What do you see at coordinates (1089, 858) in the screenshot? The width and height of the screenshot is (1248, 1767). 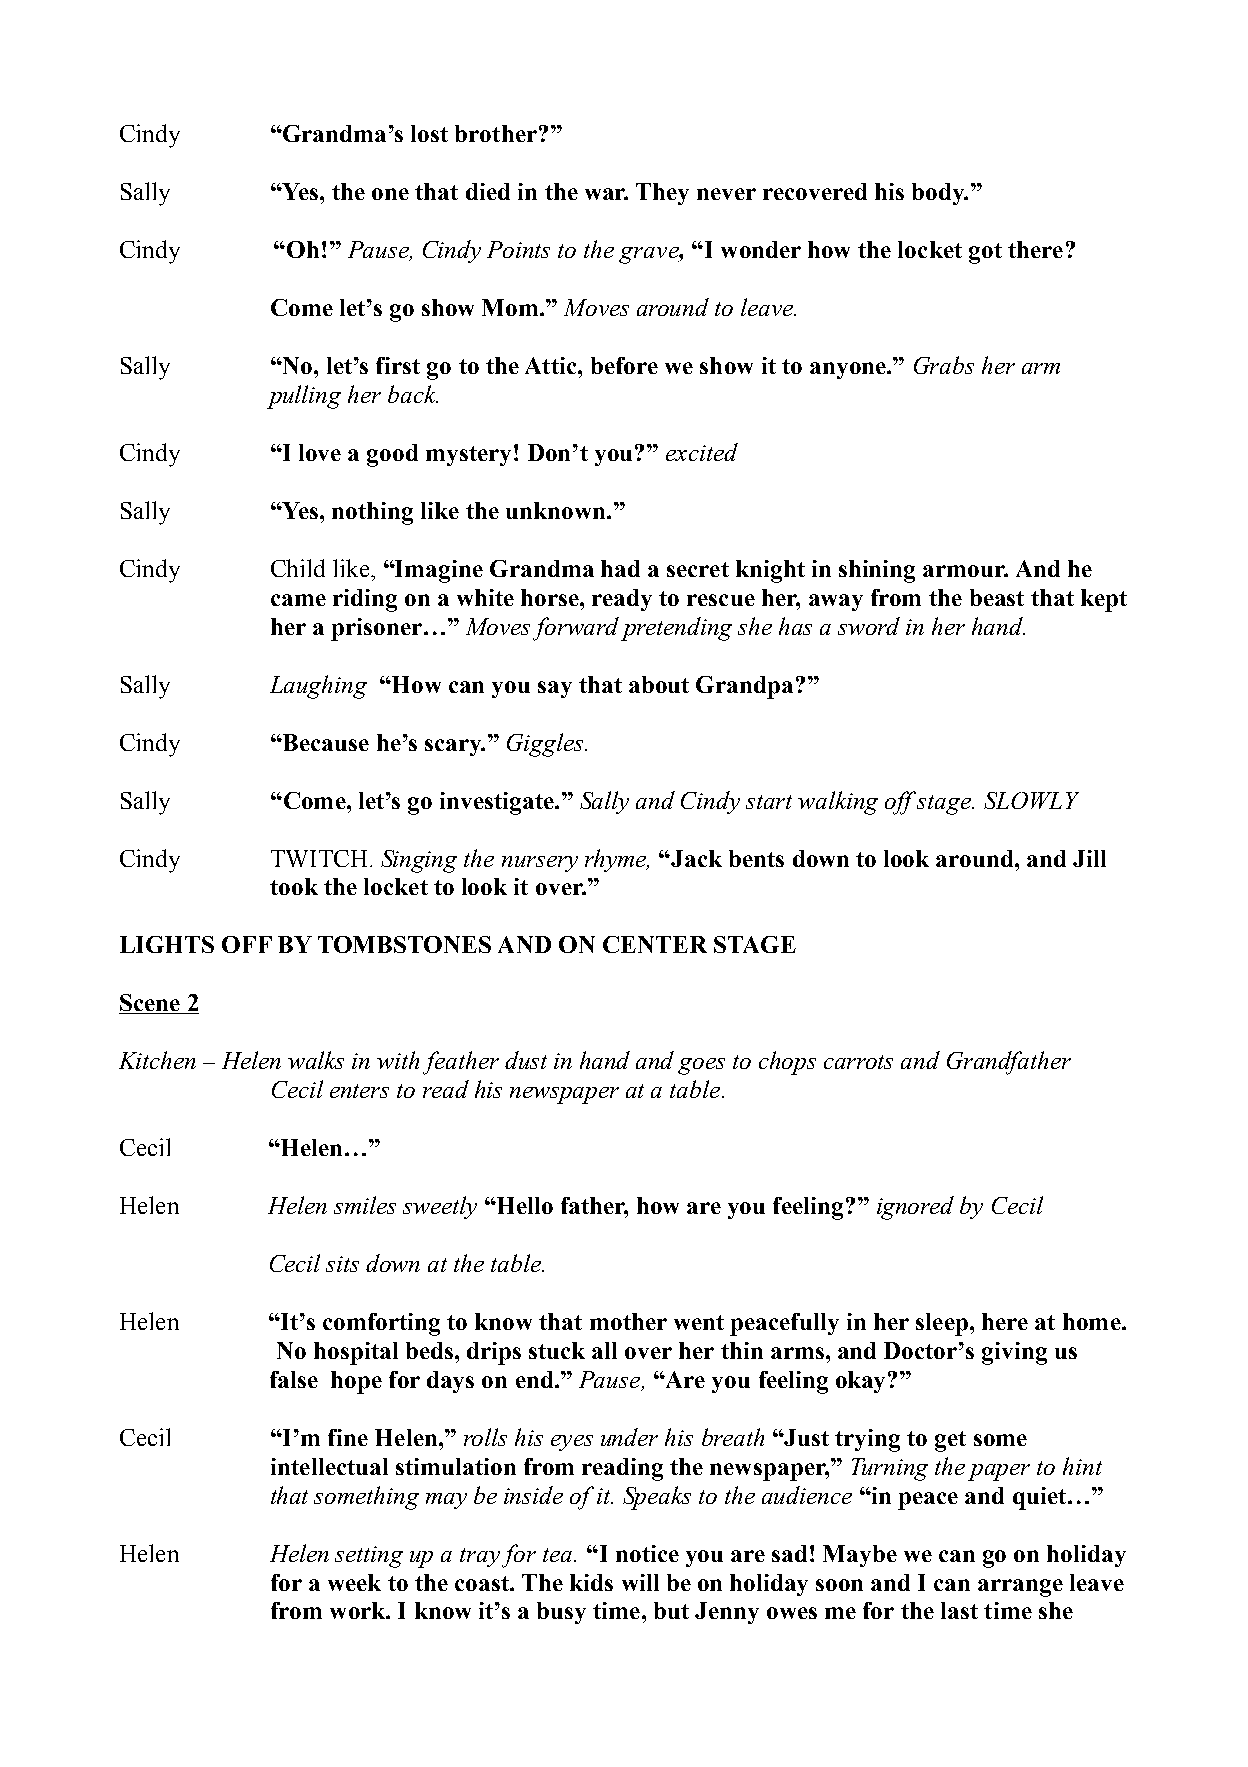 I see `Jill` at bounding box center [1089, 858].
